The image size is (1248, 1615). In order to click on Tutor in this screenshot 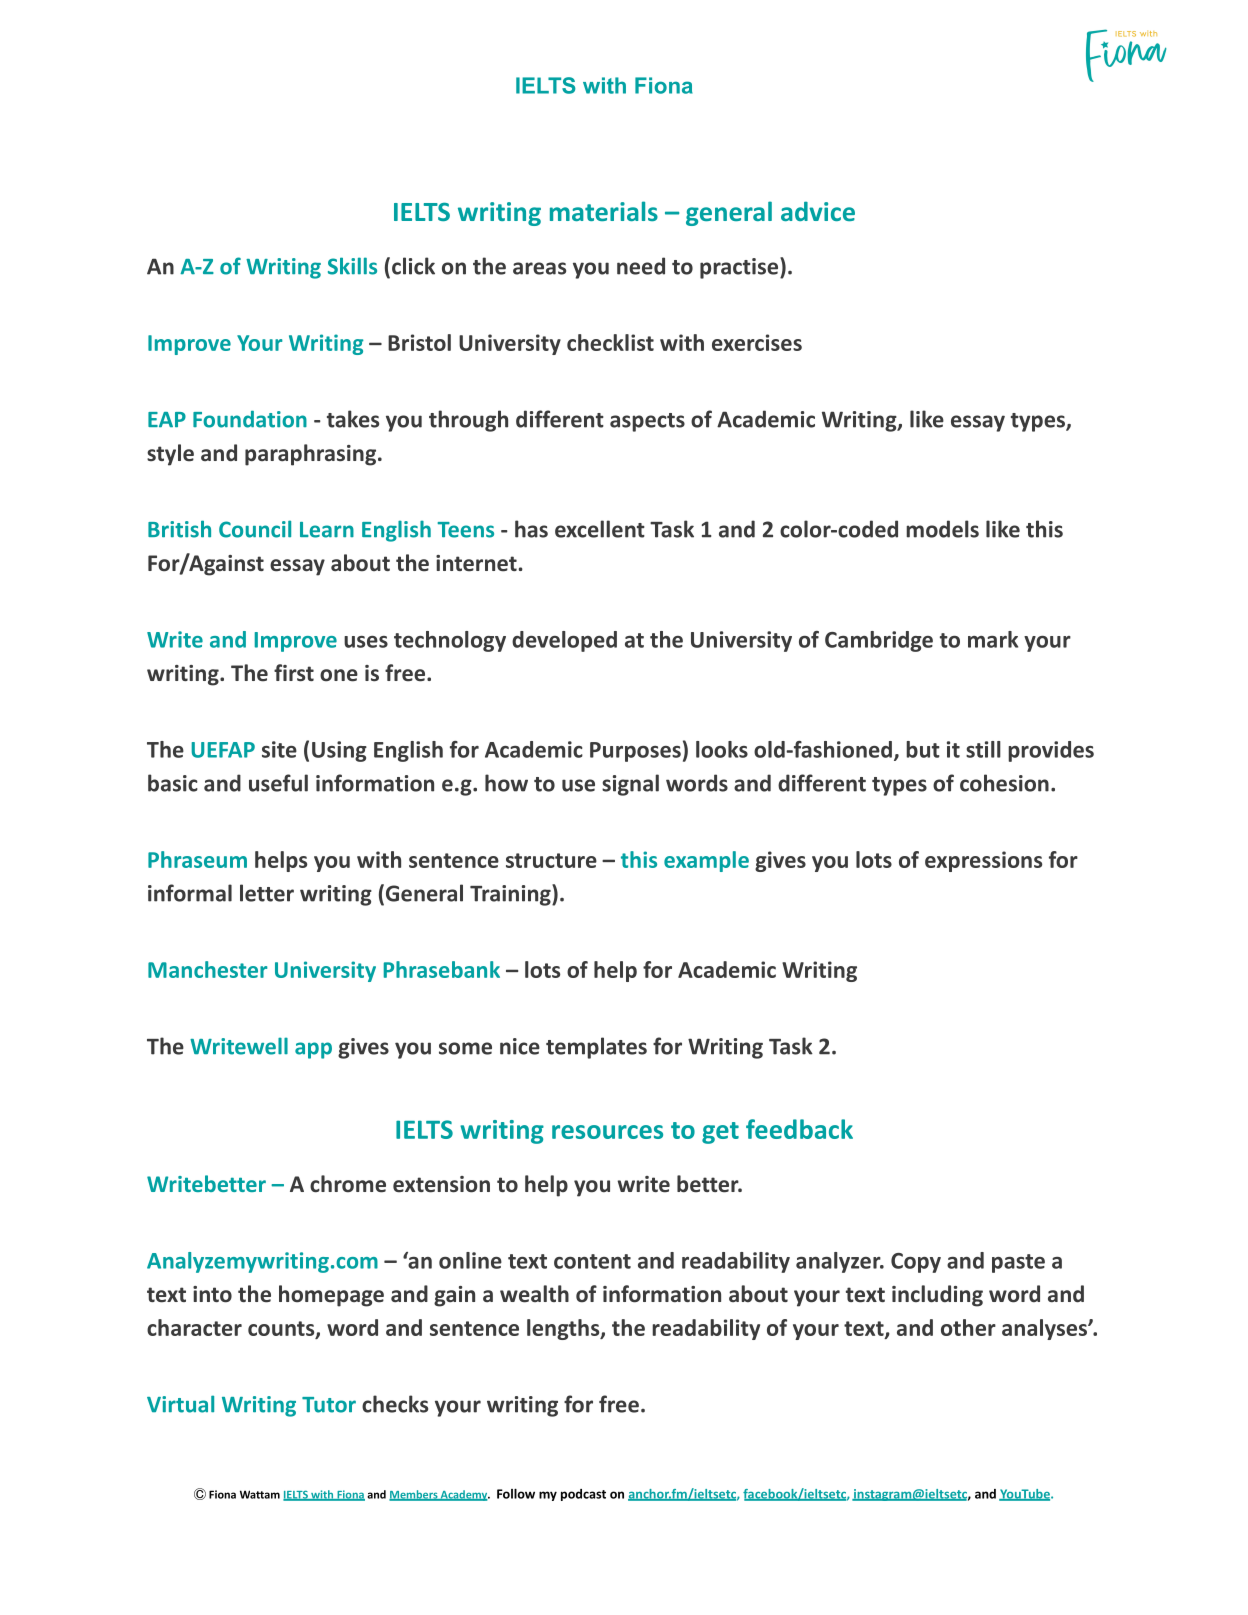, I will do `click(329, 1405)`.
